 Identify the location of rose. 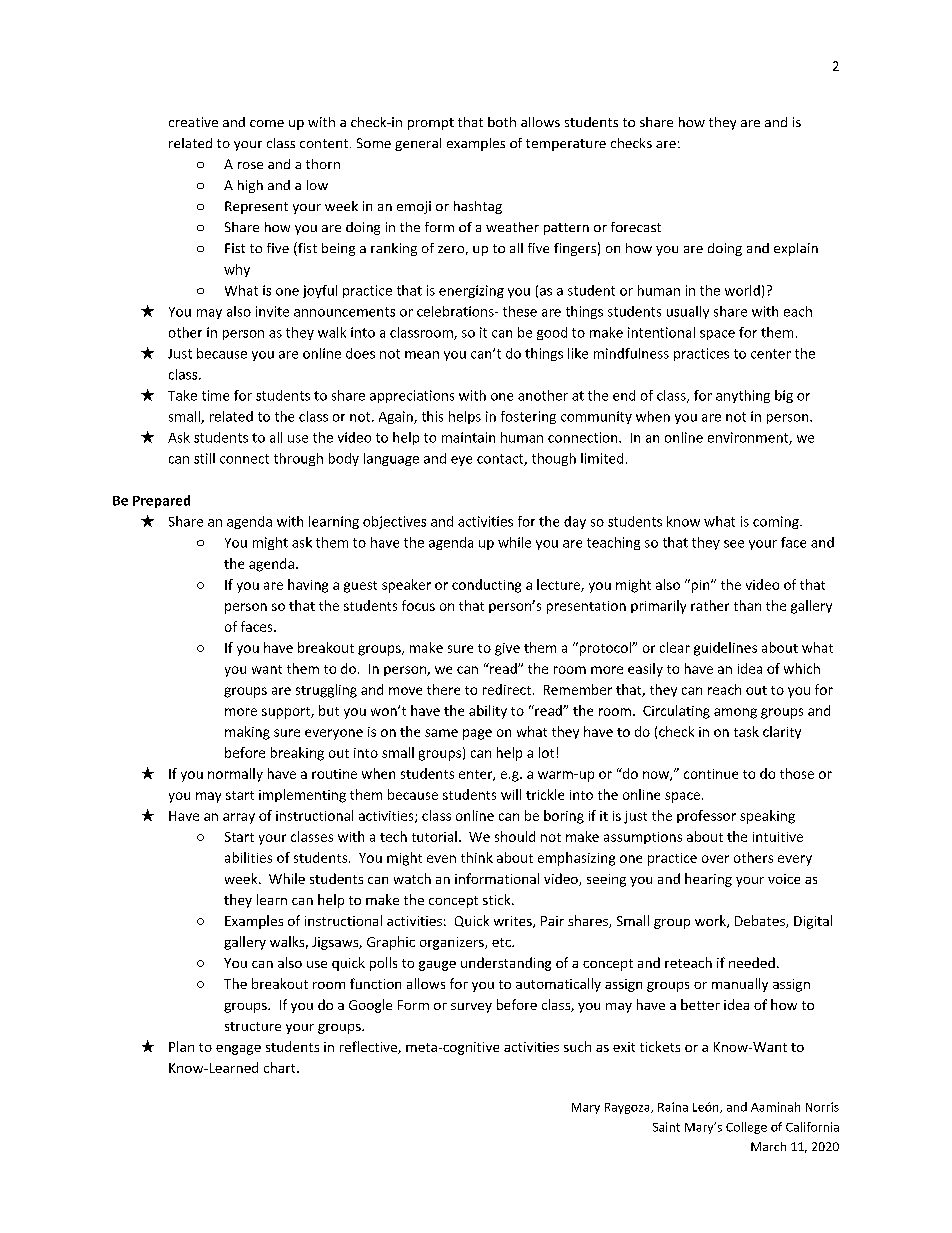
(250, 165).
